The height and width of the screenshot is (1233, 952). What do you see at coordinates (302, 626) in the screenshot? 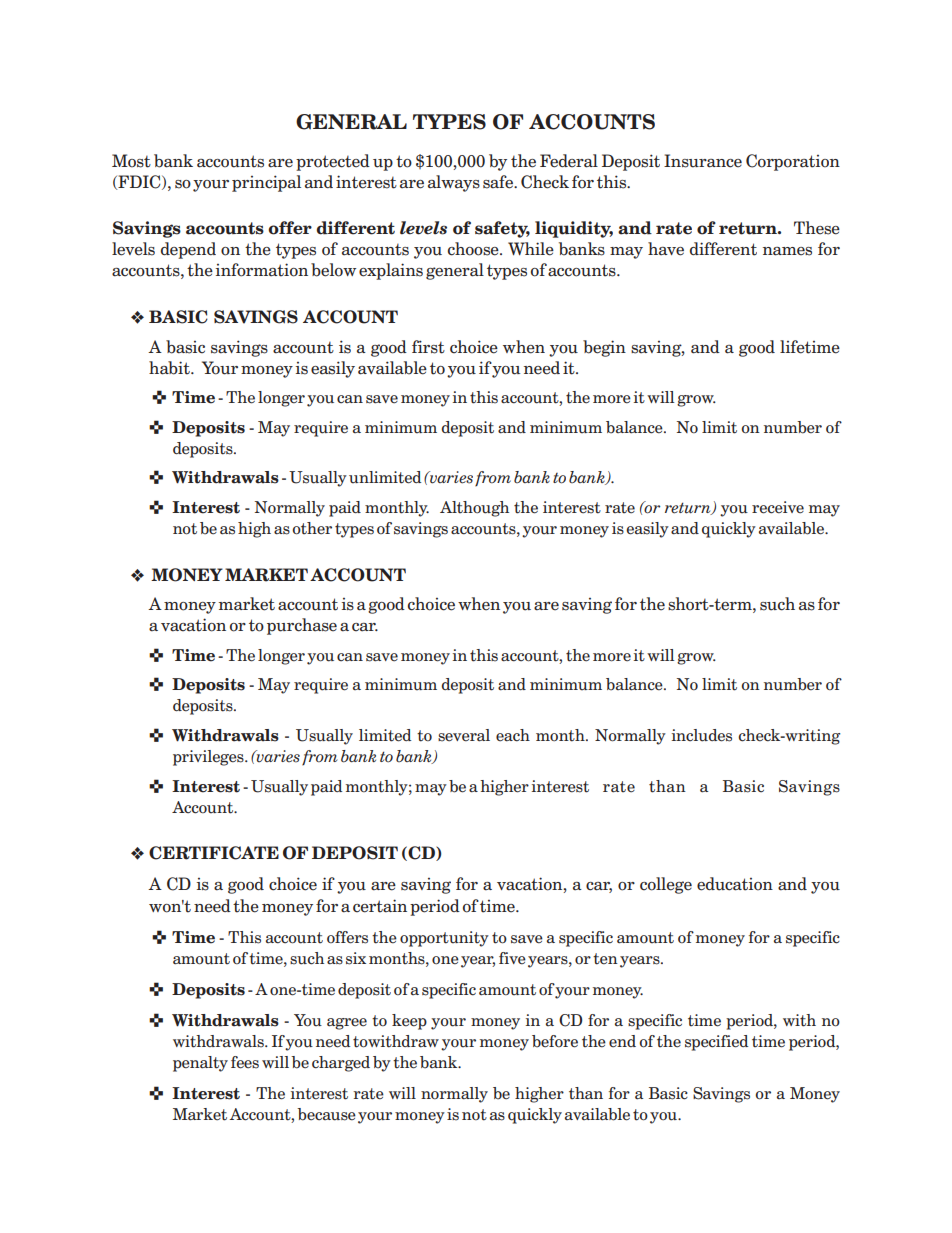
I see `purchase` at bounding box center [302, 626].
